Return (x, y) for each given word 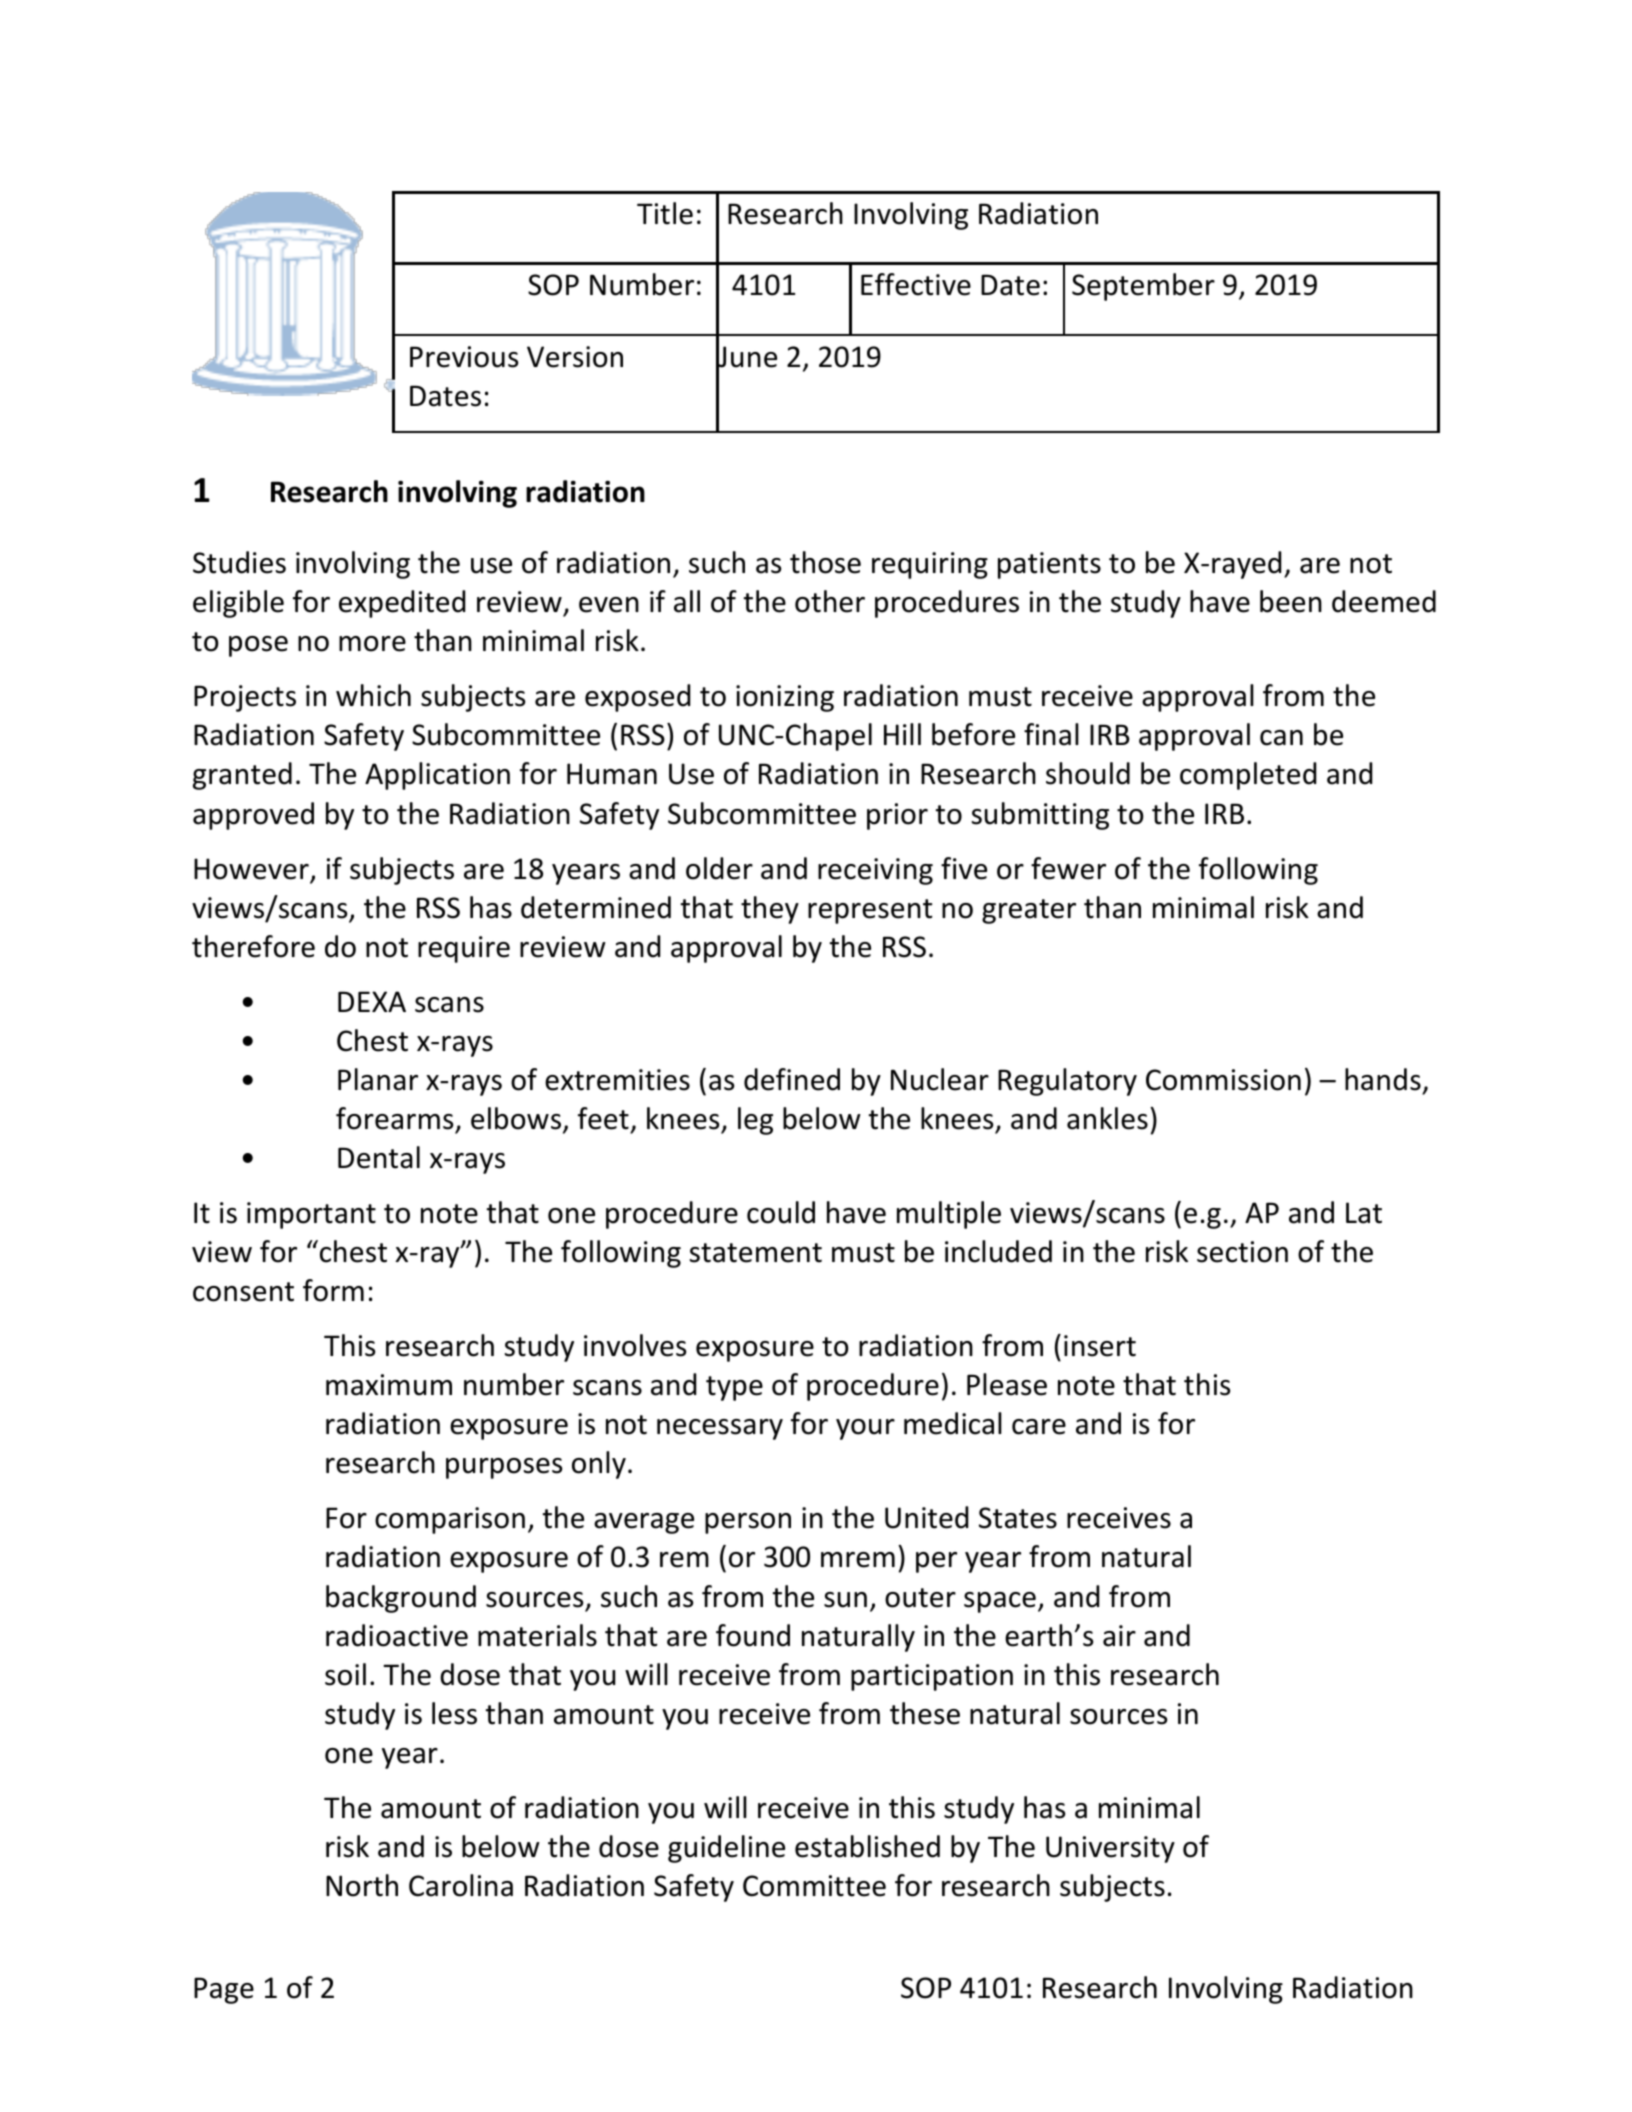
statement (756, 1253)
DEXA (372, 1001)
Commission (1223, 1080)
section (1242, 1252)
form (333, 1290)
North (362, 1885)
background (401, 1599)
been (1291, 601)
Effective (916, 284)
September (1143, 287)
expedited (402, 604)
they (770, 910)
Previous (464, 357)
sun (845, 1600)
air (1119, 1636)
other (830, 601)
